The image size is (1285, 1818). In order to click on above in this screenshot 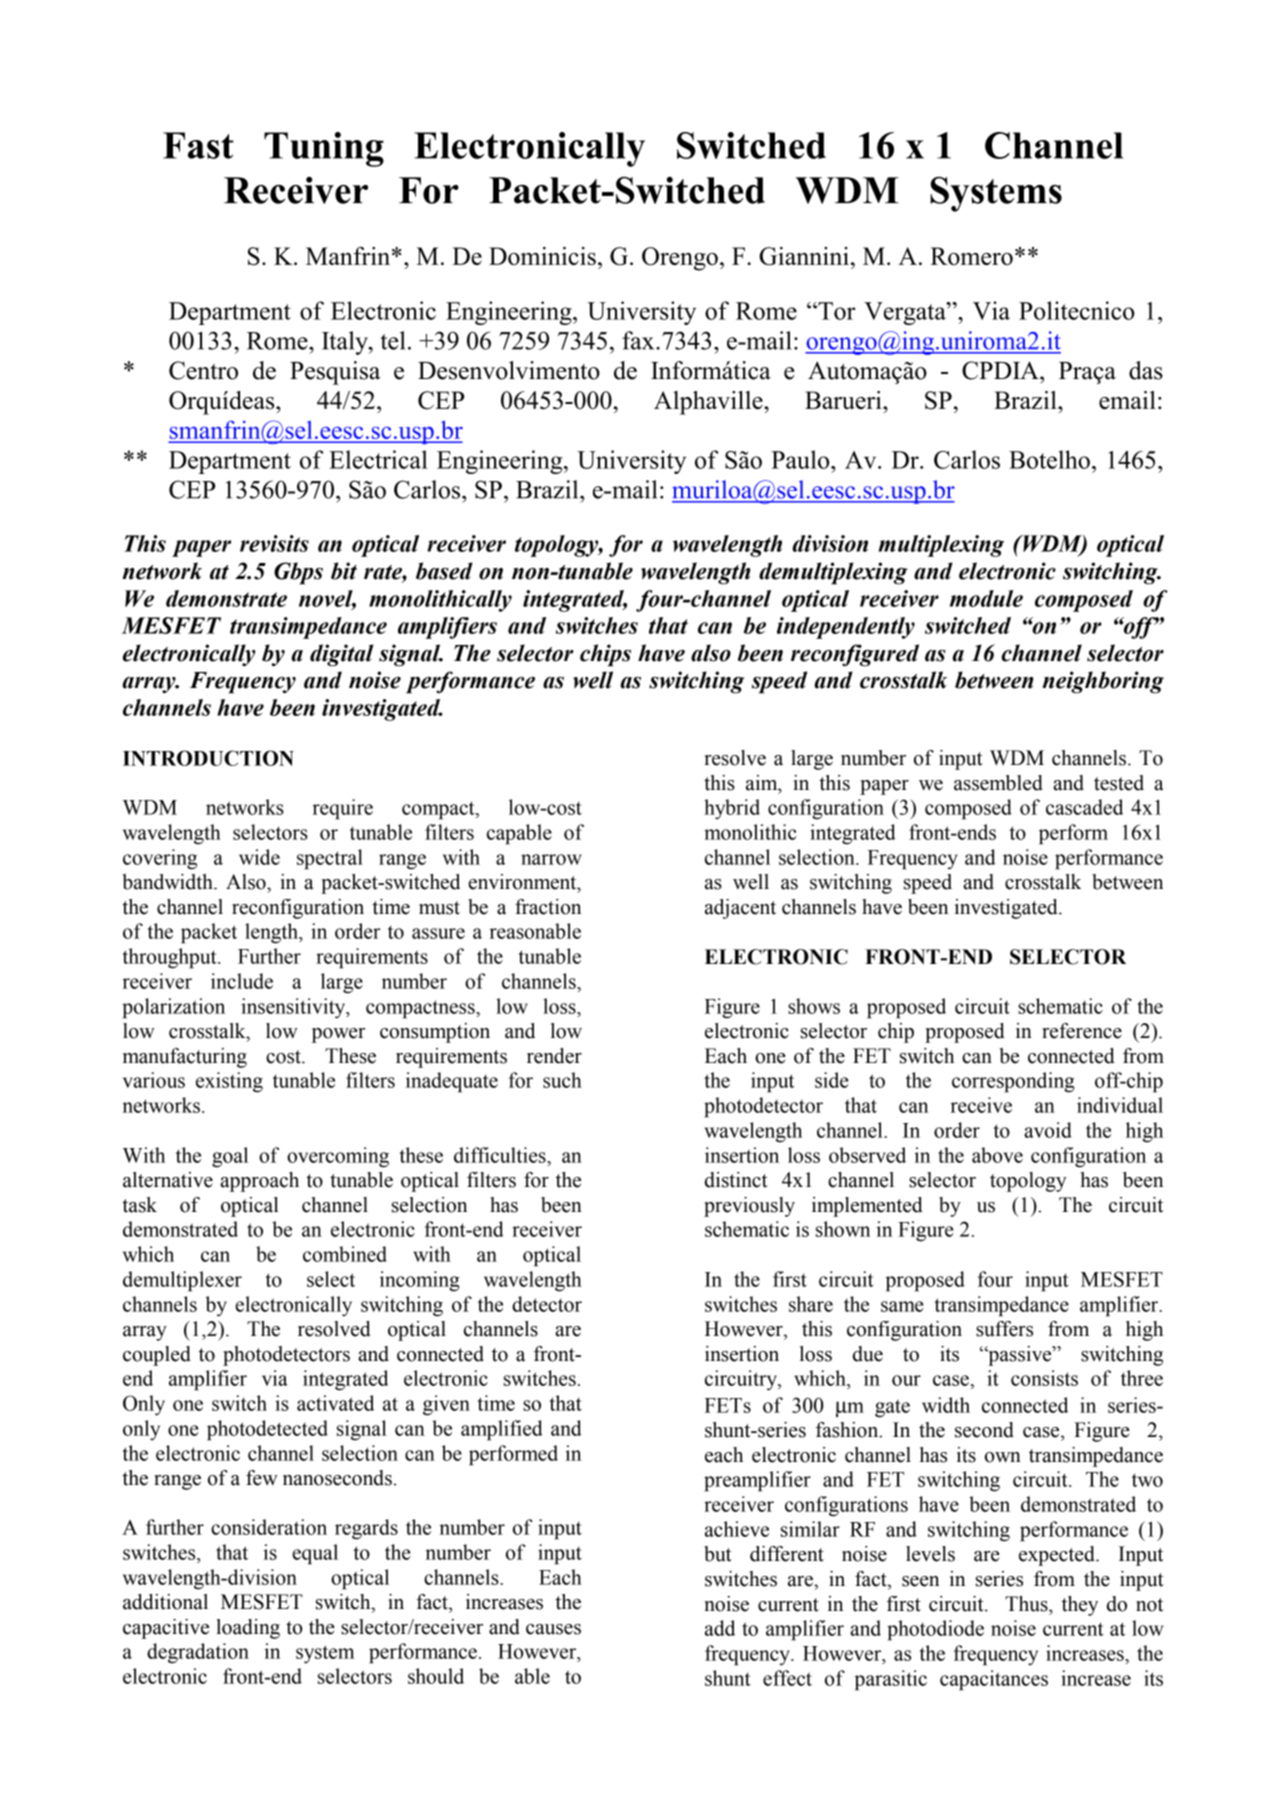, I will do `click(997, 1155)`.
